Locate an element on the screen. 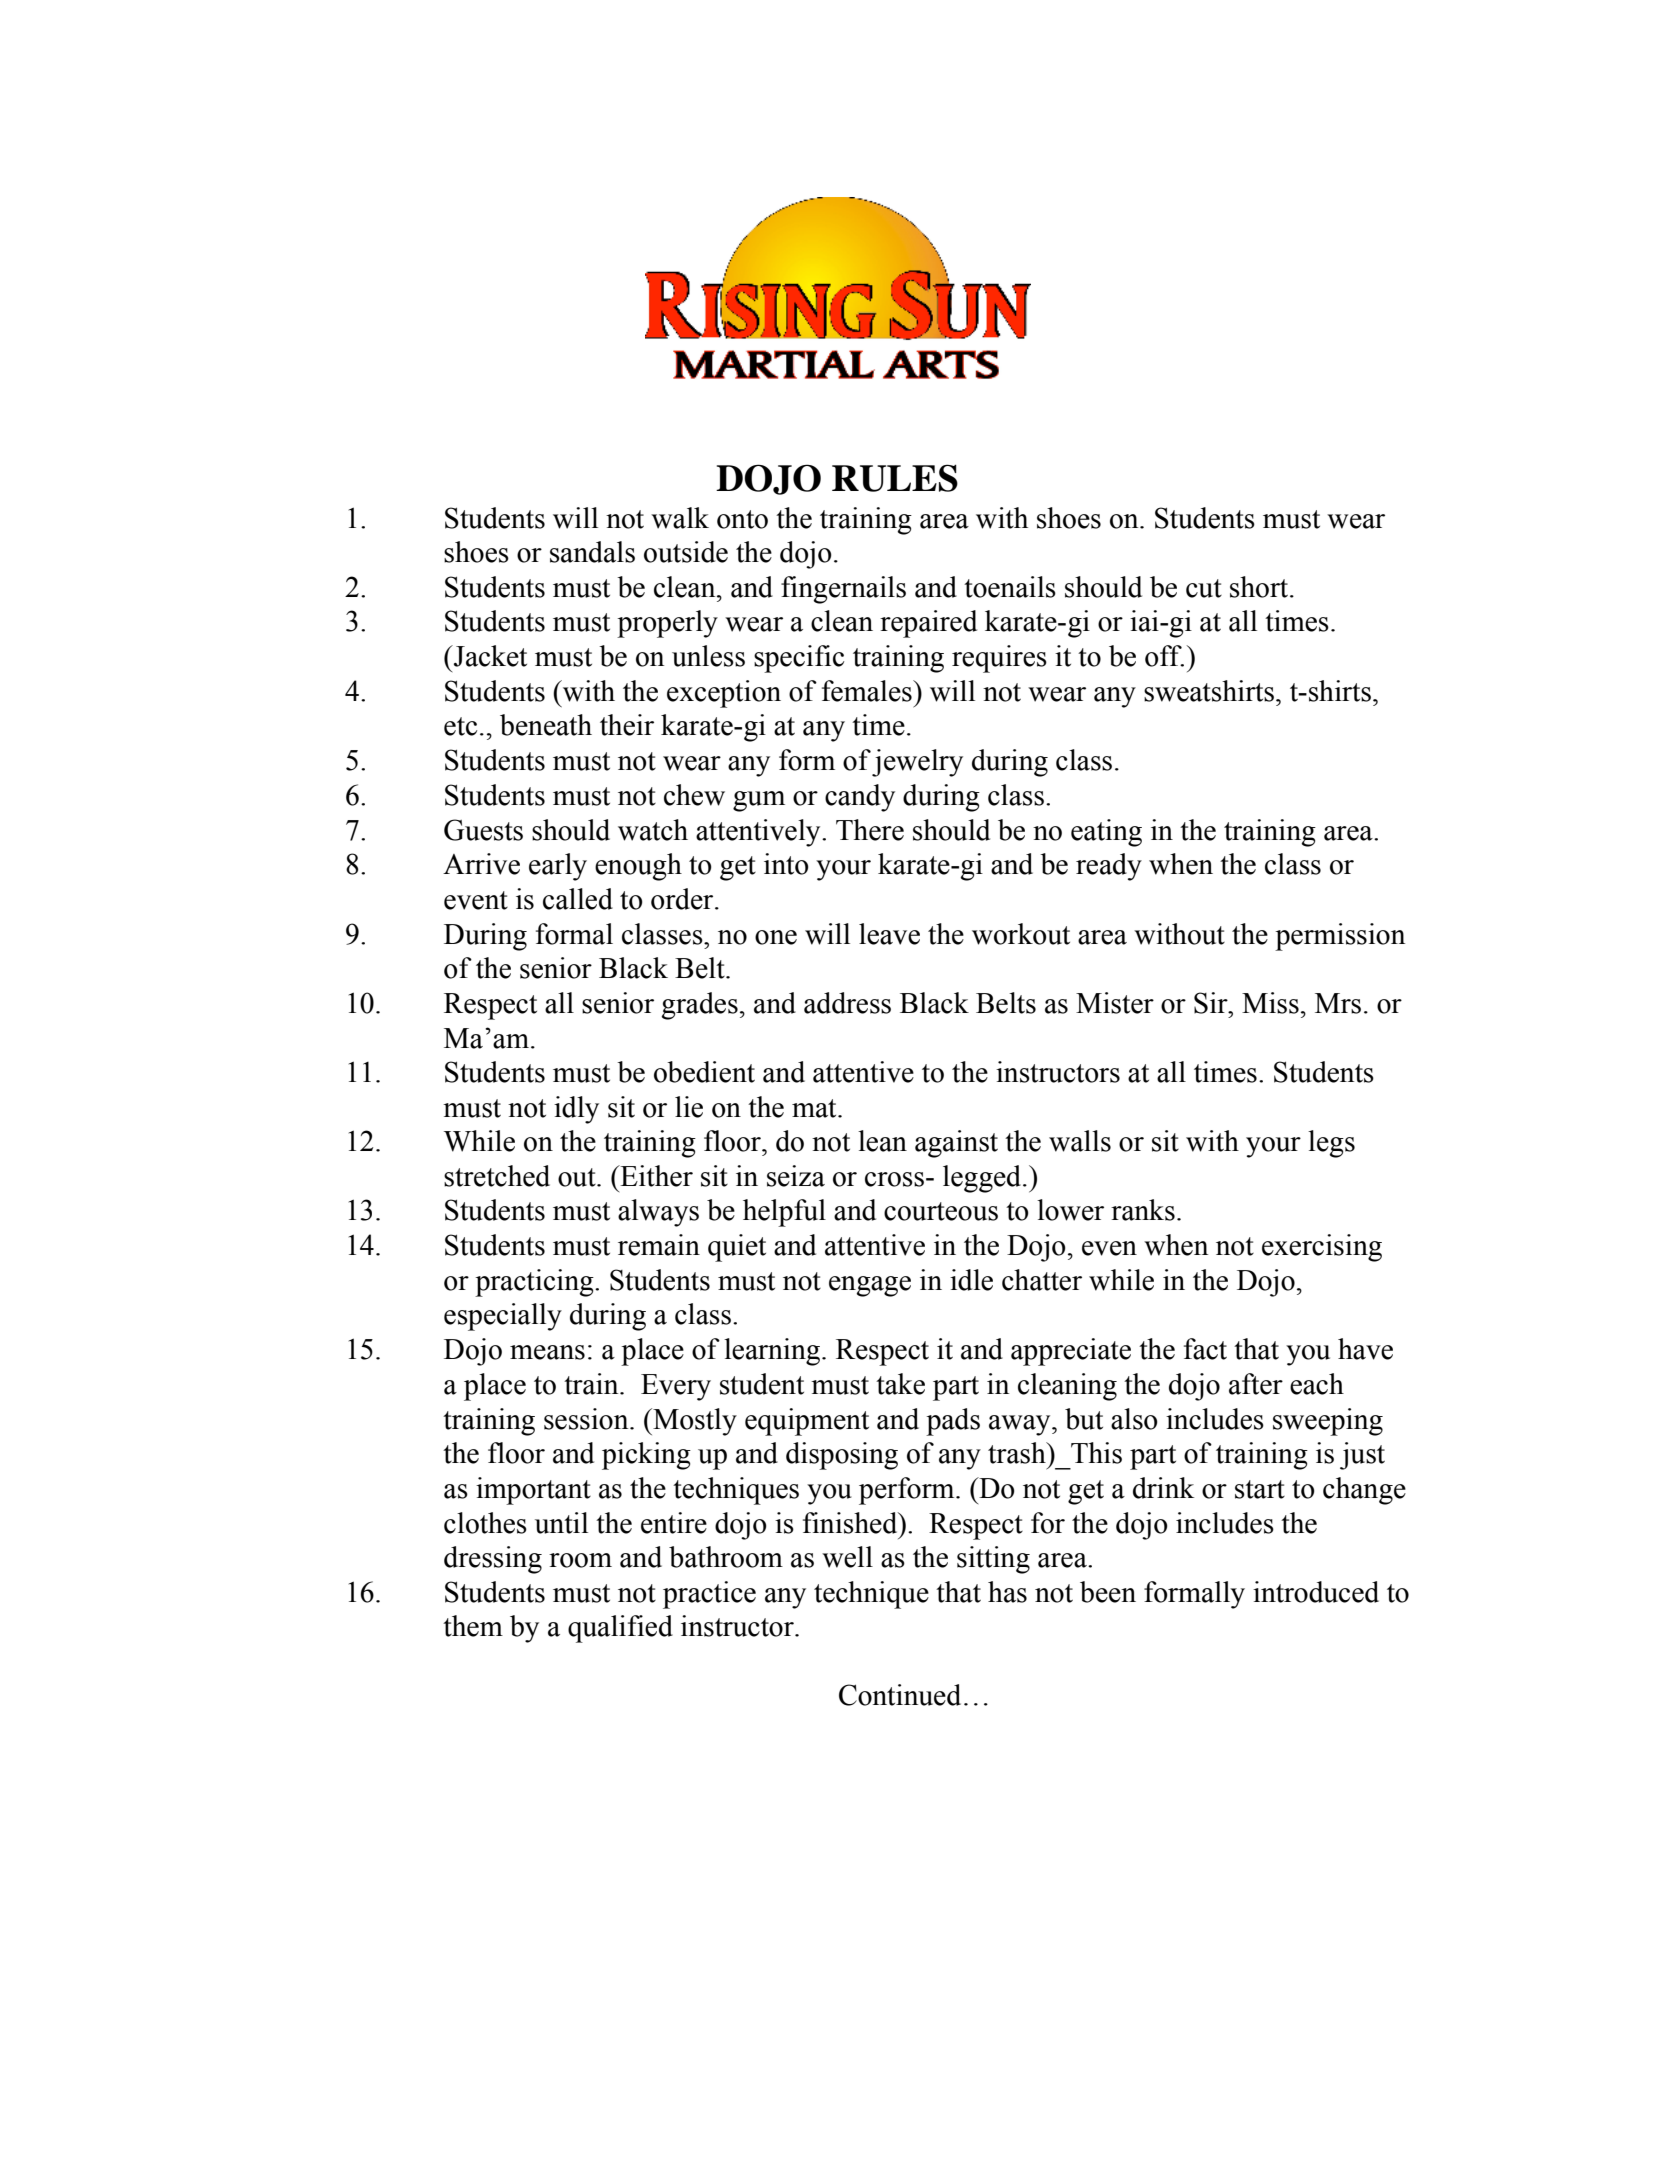 This screenshot has width=1676, height=2169. introduced is located at coordinates (1316, 1592).
